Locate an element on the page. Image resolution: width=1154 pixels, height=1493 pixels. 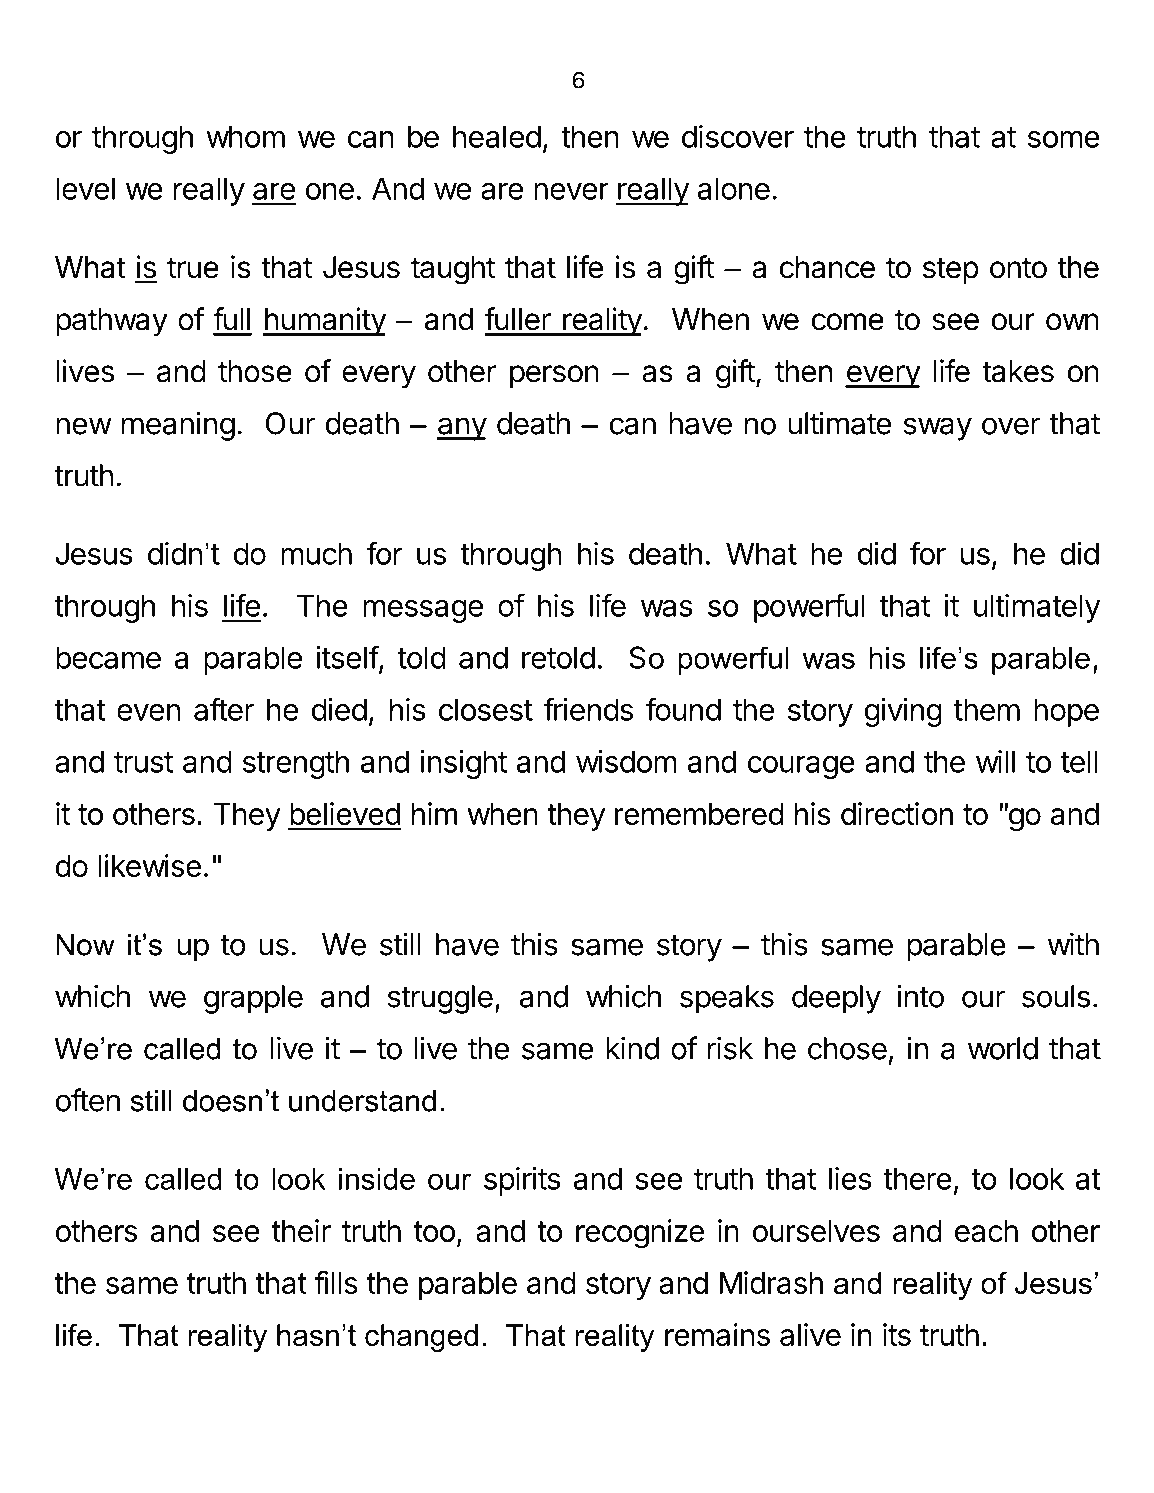
never is located at coordinates (571, 191).
